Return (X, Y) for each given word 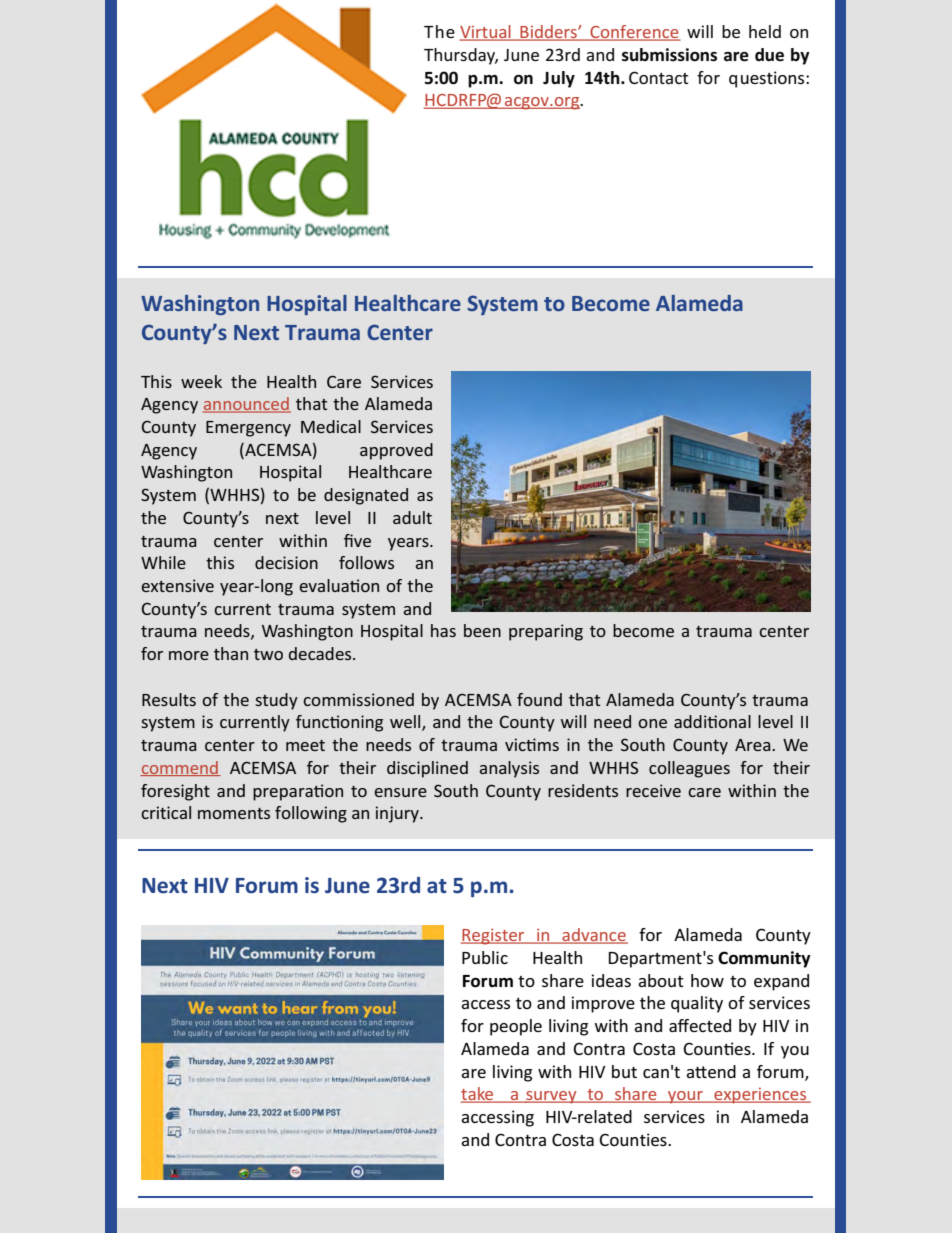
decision (286, 562)
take (478, 1095)
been (482, 630)
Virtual (486, 33)
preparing (546, 632)
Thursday (461, 56)
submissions (669, 55)
